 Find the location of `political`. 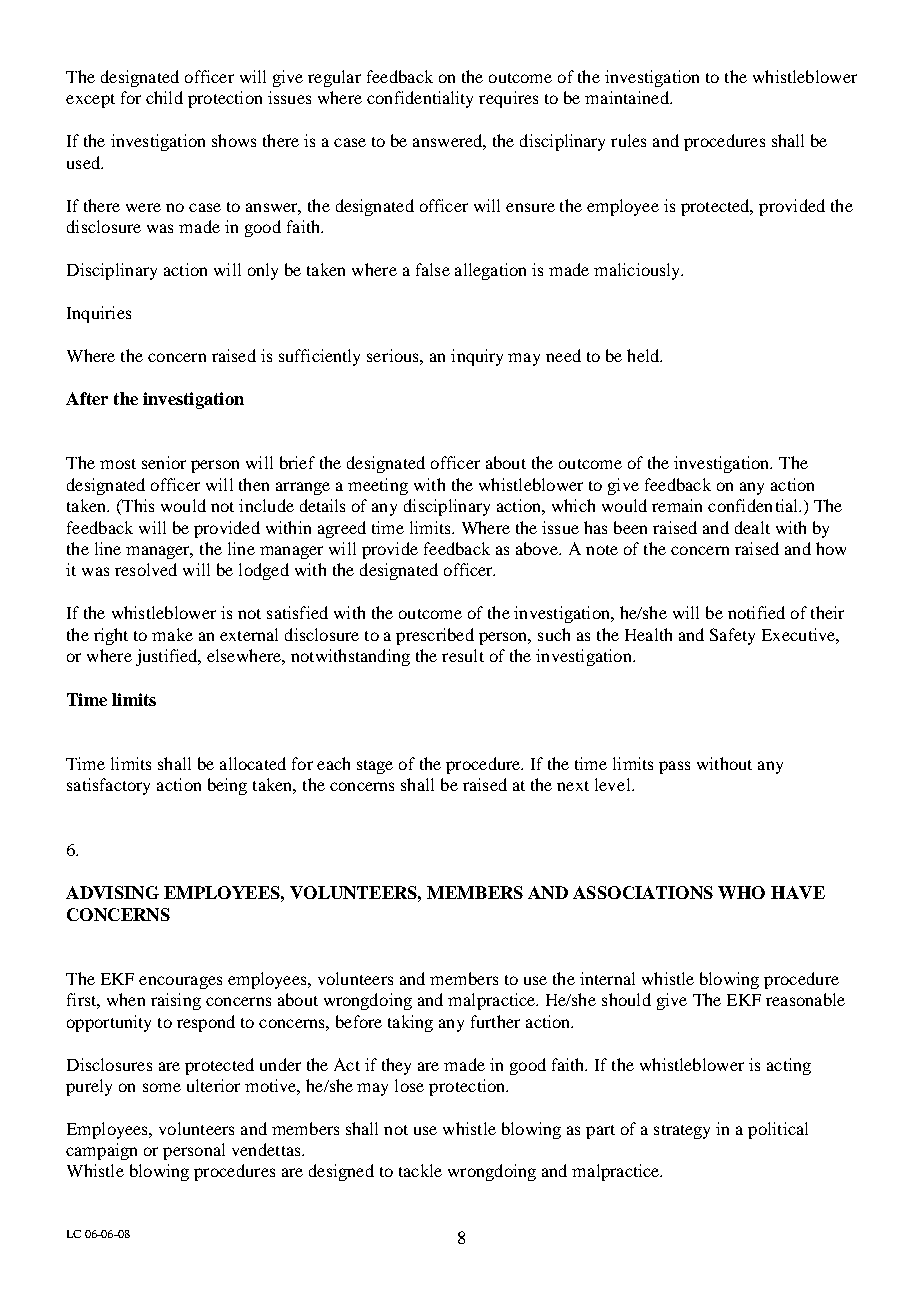

political is located at coordinates (778, 1130).
